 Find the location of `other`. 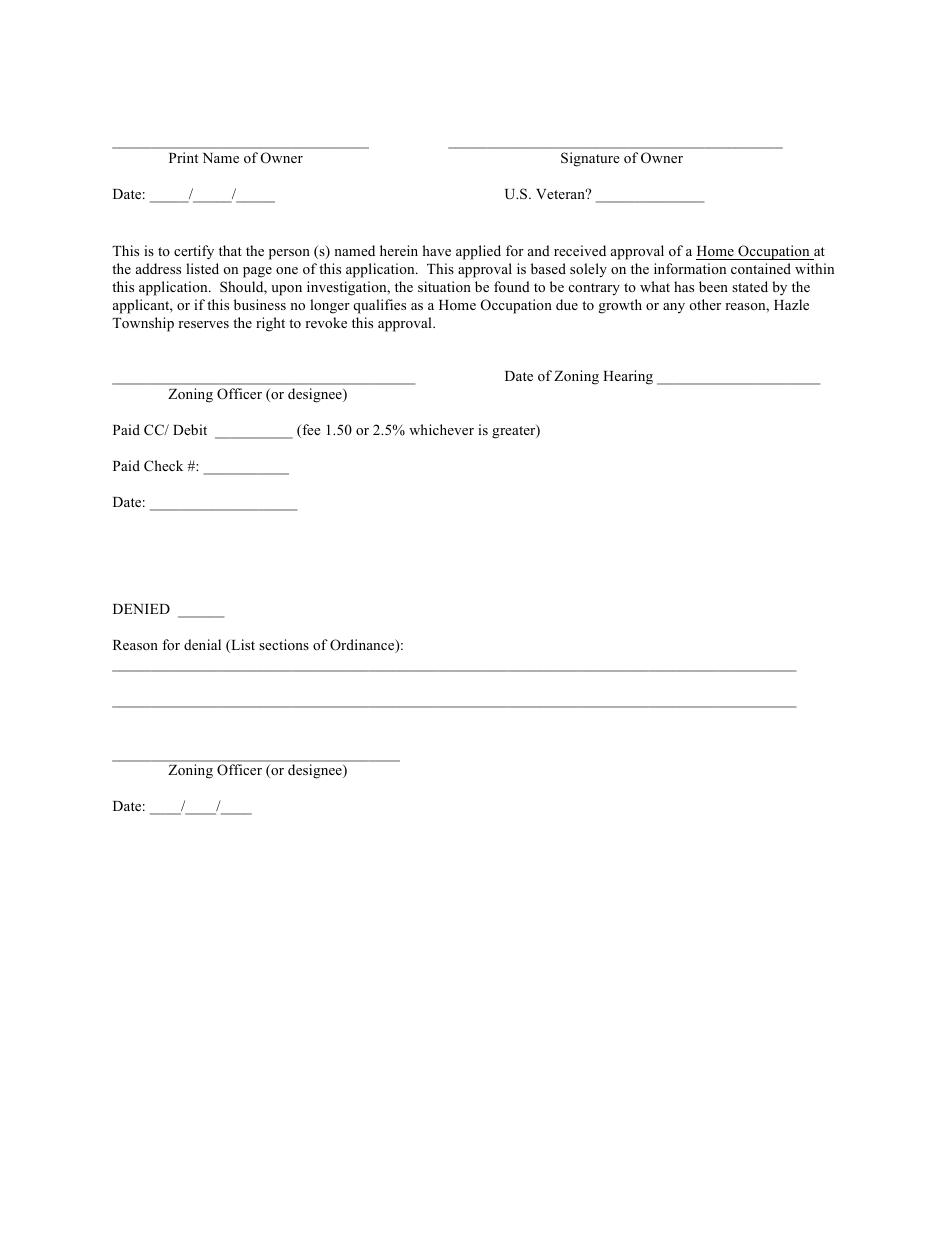

other is located at coordinates (705, 304).
